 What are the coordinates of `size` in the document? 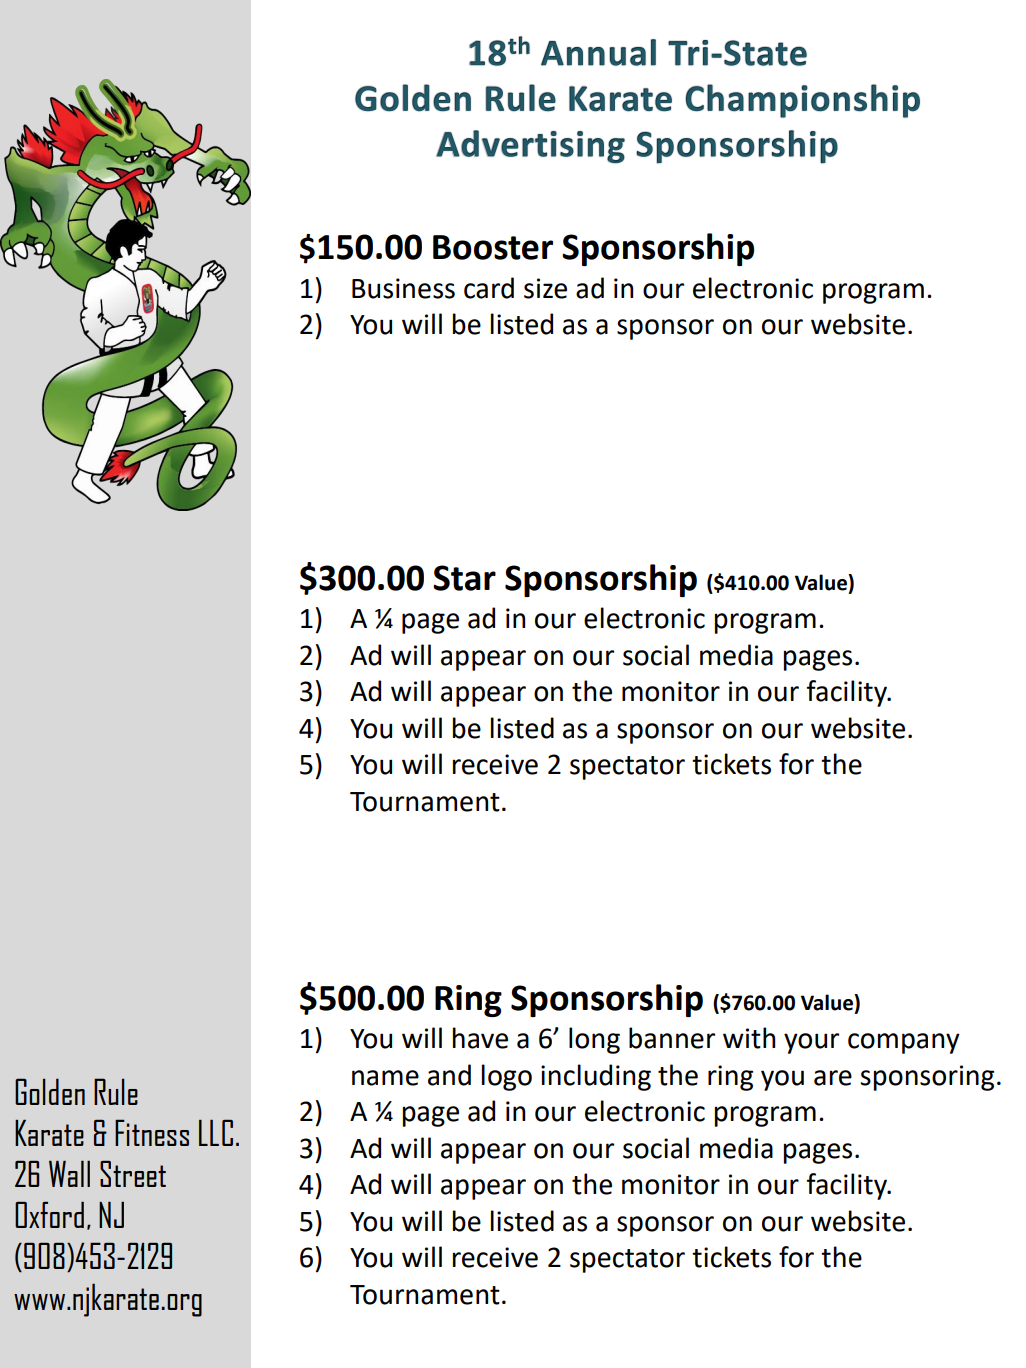 It's located at (545, 288).
